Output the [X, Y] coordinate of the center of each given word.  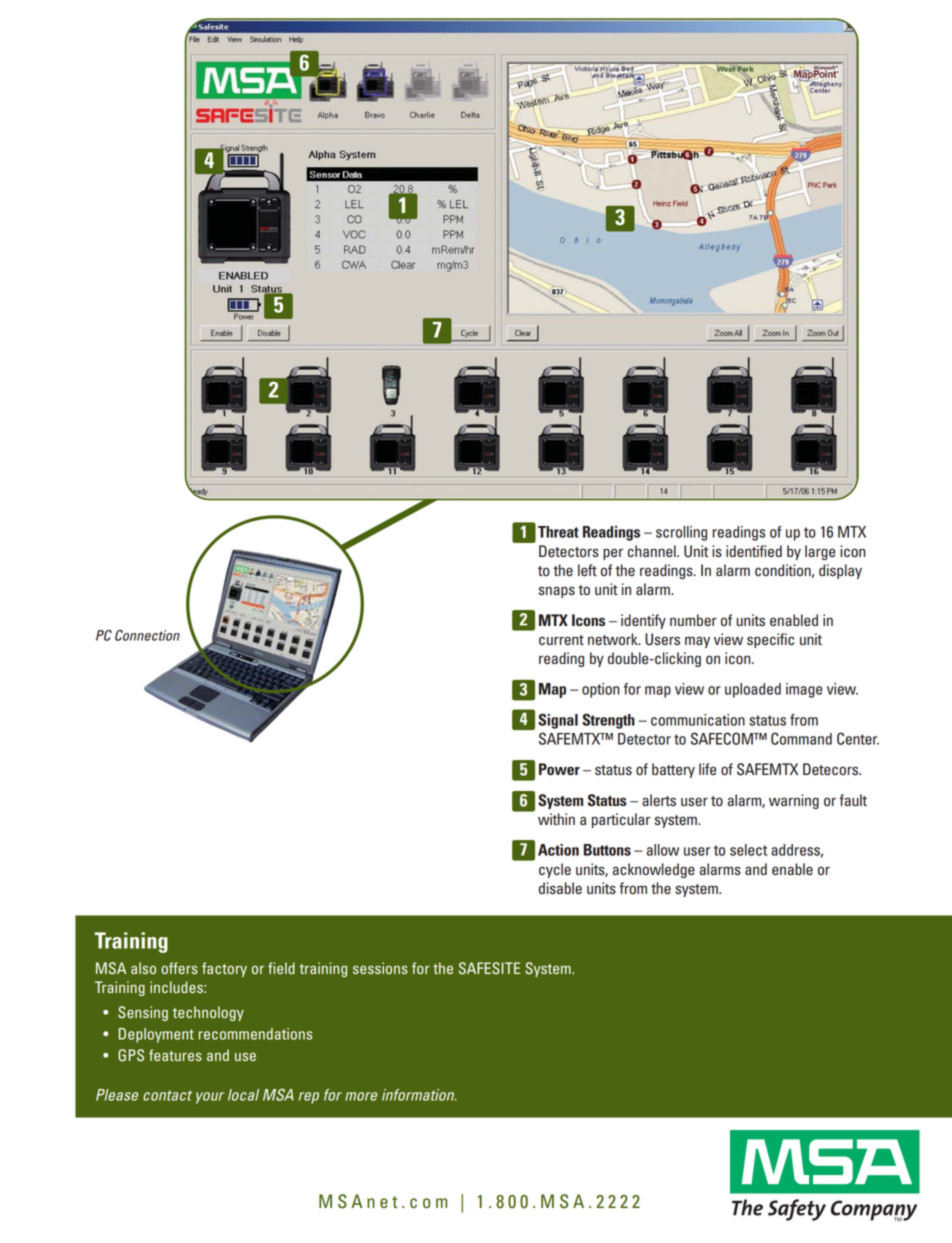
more [361, 1096]
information [419, 1095]
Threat [558, 532]
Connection [147, 635]
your [210, 1098]
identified [754, 551]
